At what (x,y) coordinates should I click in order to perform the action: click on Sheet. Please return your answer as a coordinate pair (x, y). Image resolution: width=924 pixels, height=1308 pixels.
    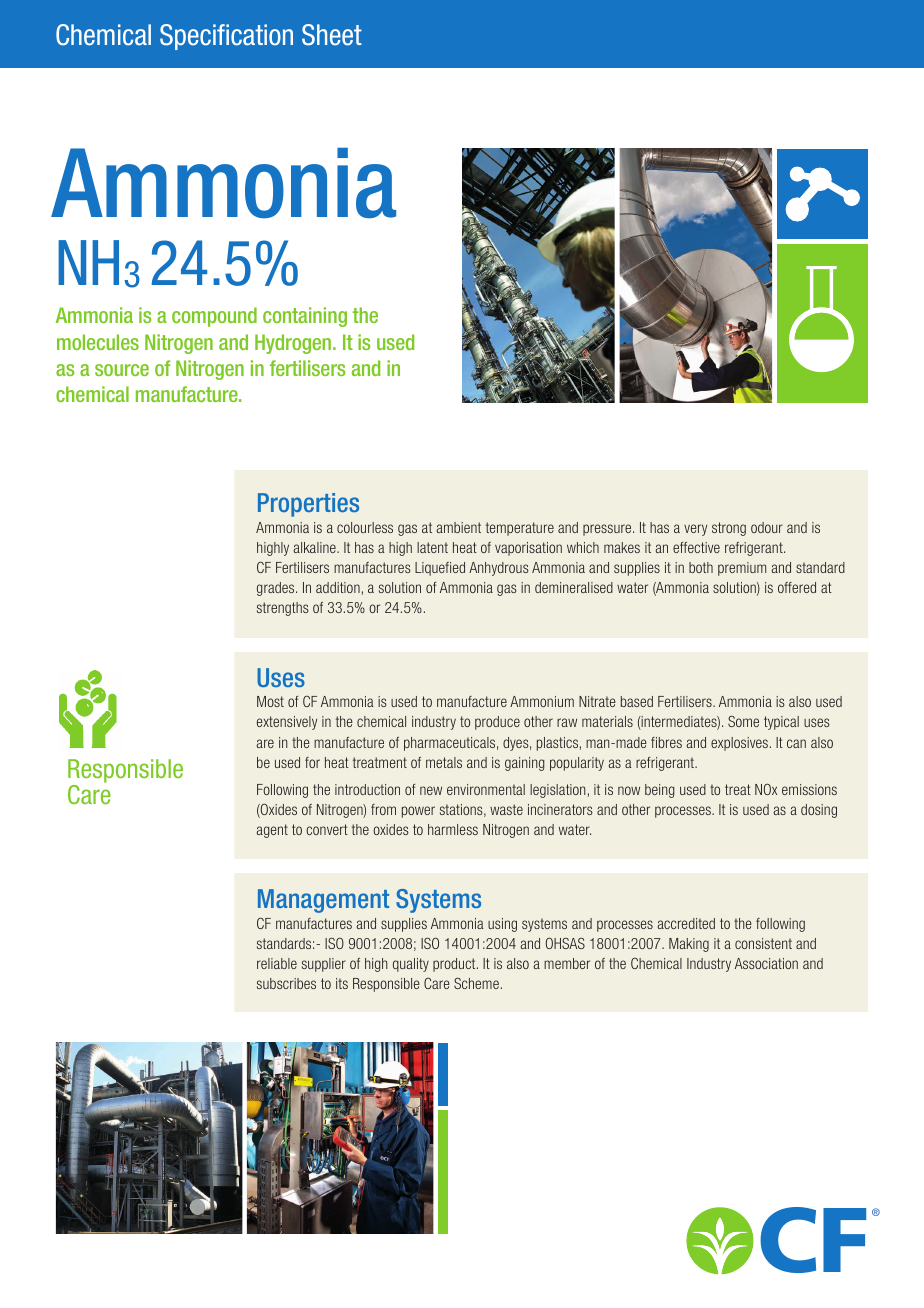
    Looking at the image, I should click on (332, 35).
